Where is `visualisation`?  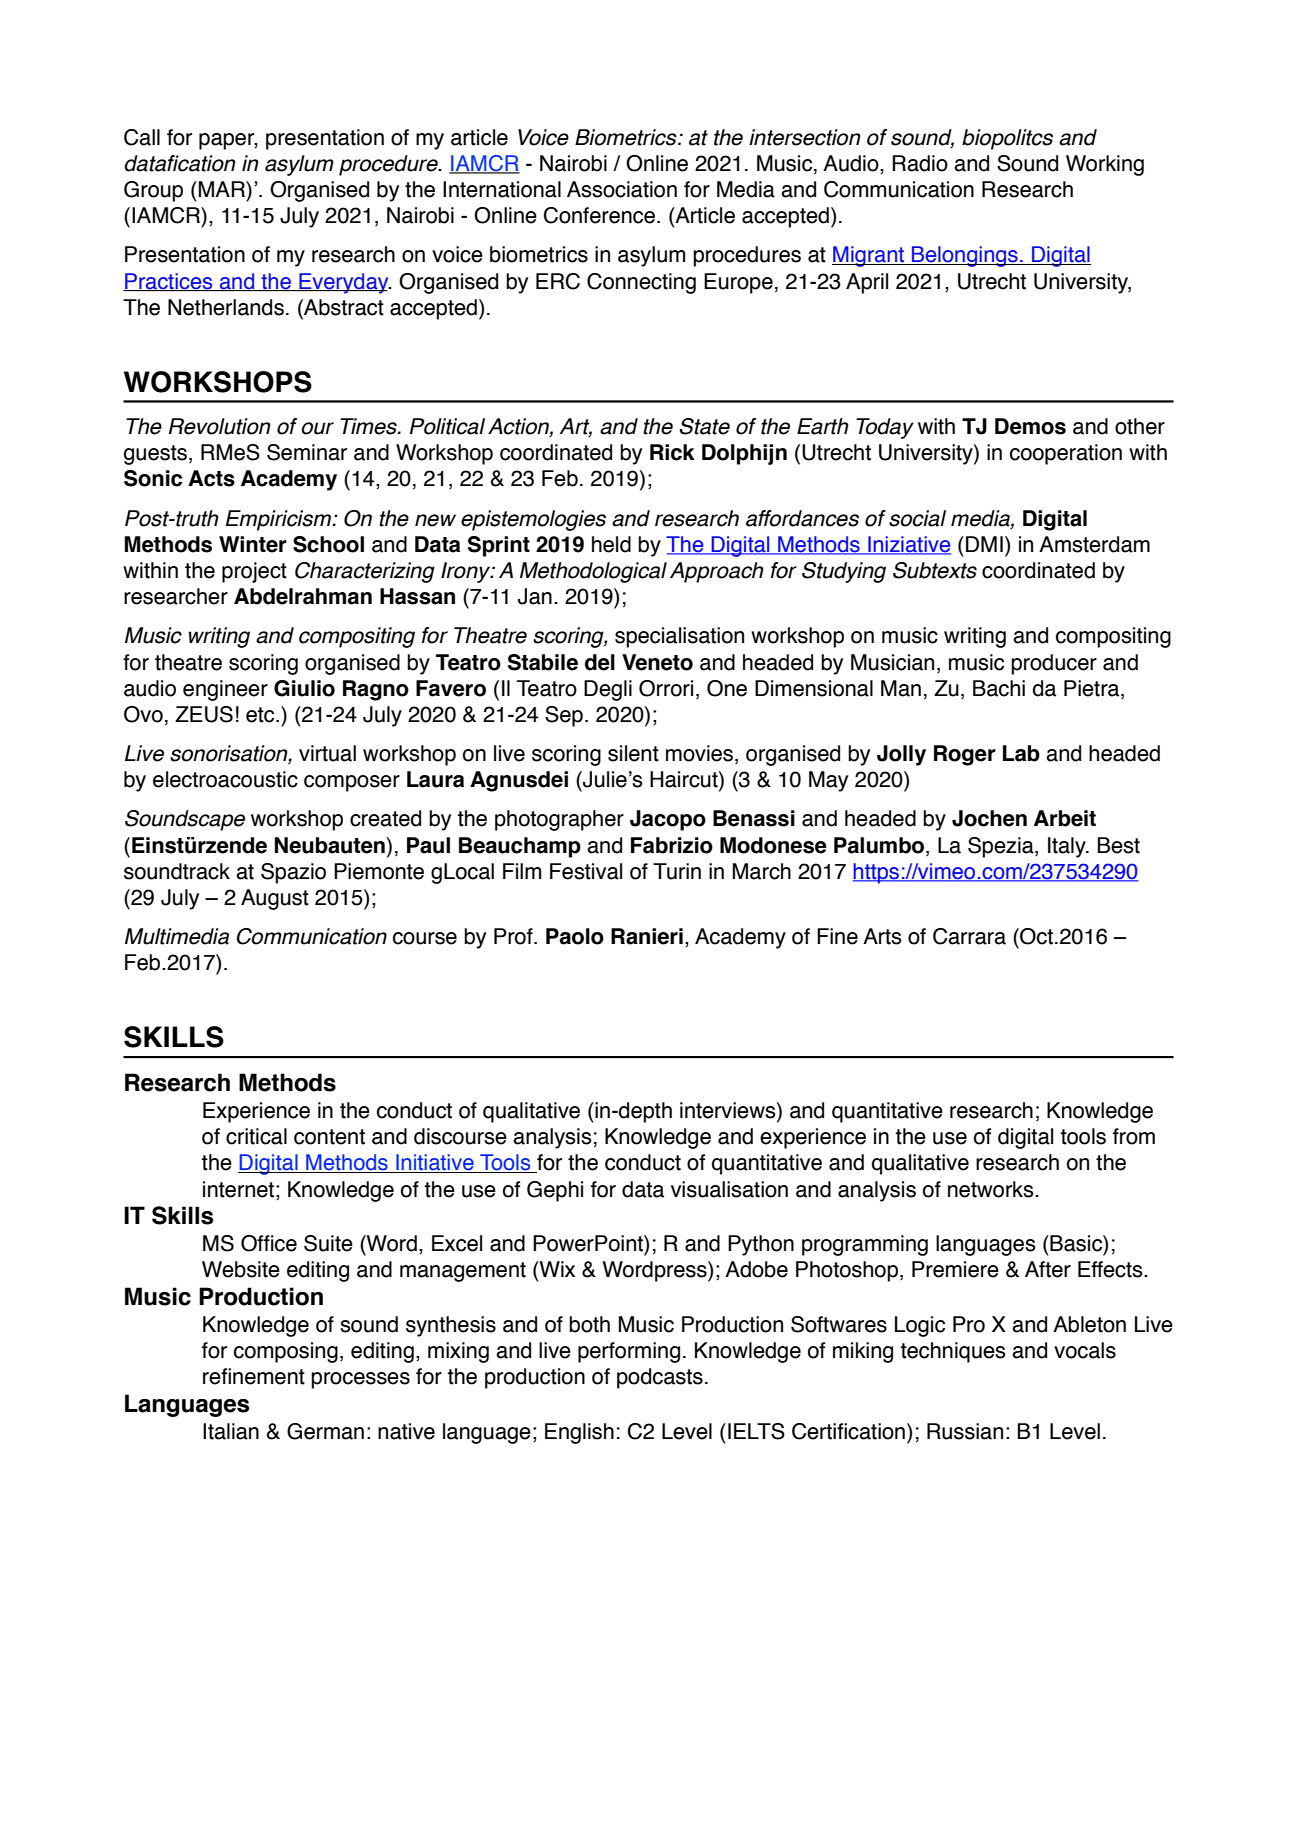 visualisation is located at coordinates (729, 1189).
